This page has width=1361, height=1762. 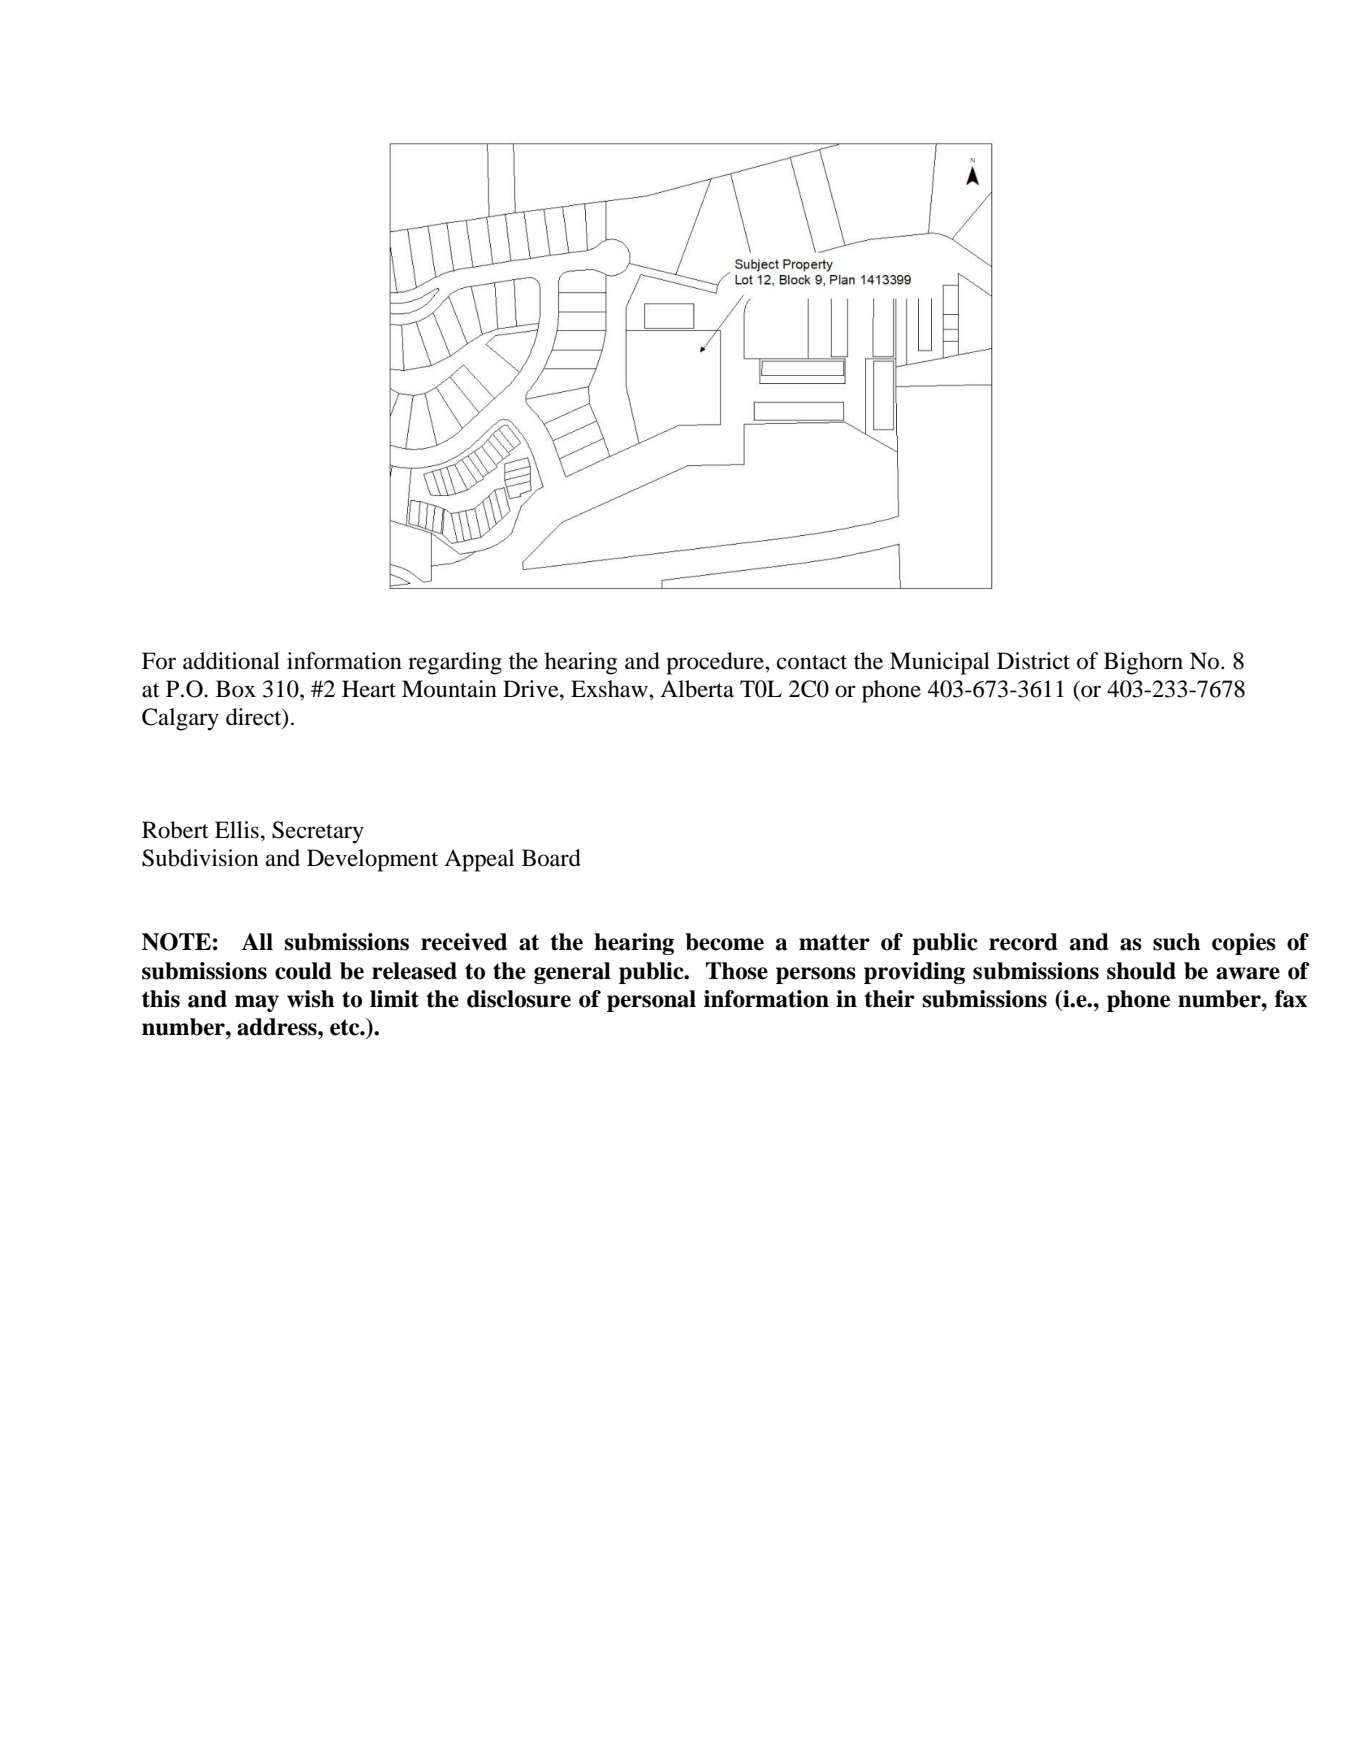 What do you see at coordinates (231, 661) in the page?
I see `additional` at bounding box center [231, 661].
